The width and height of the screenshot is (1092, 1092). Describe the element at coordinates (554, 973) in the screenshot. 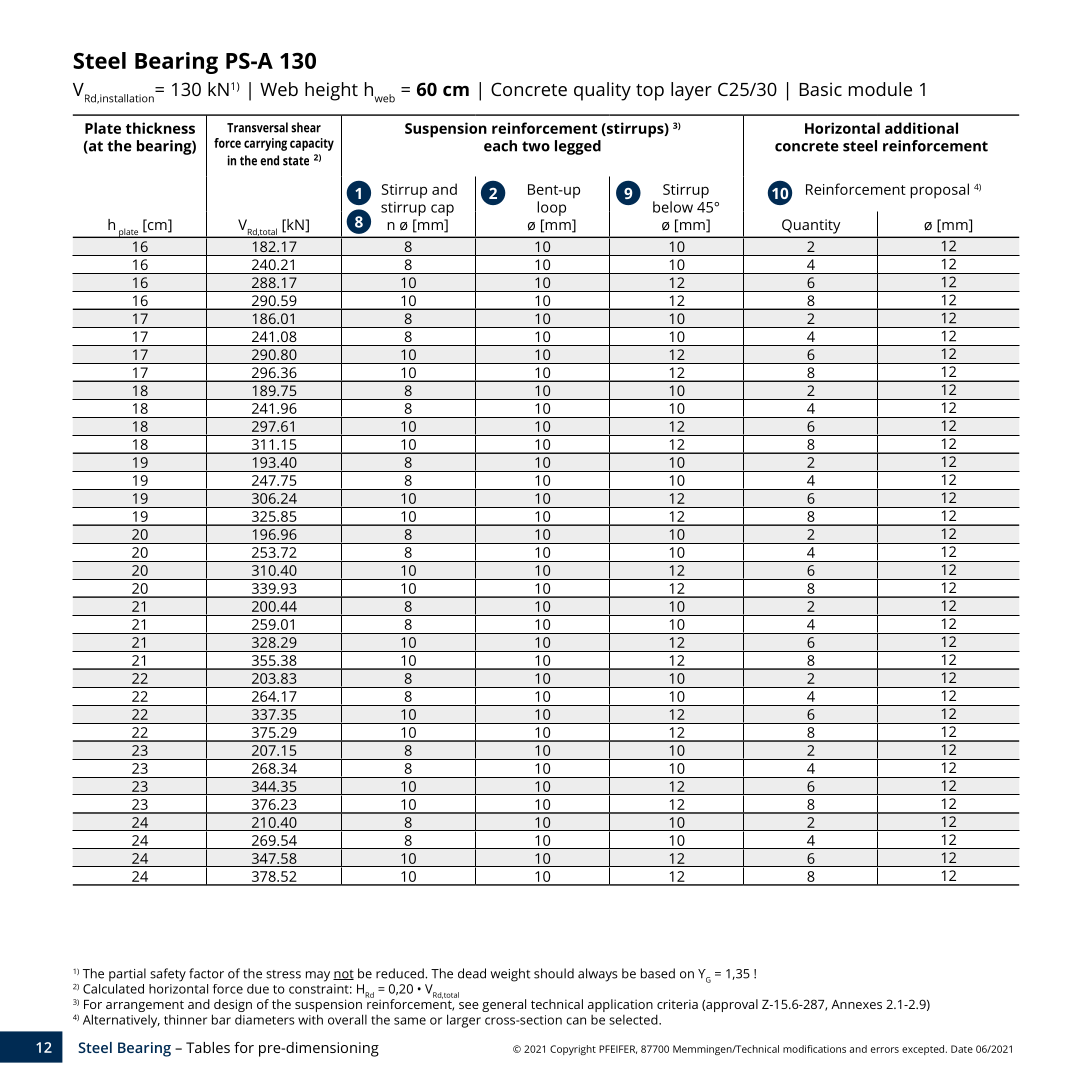

I see `should` at that location.
